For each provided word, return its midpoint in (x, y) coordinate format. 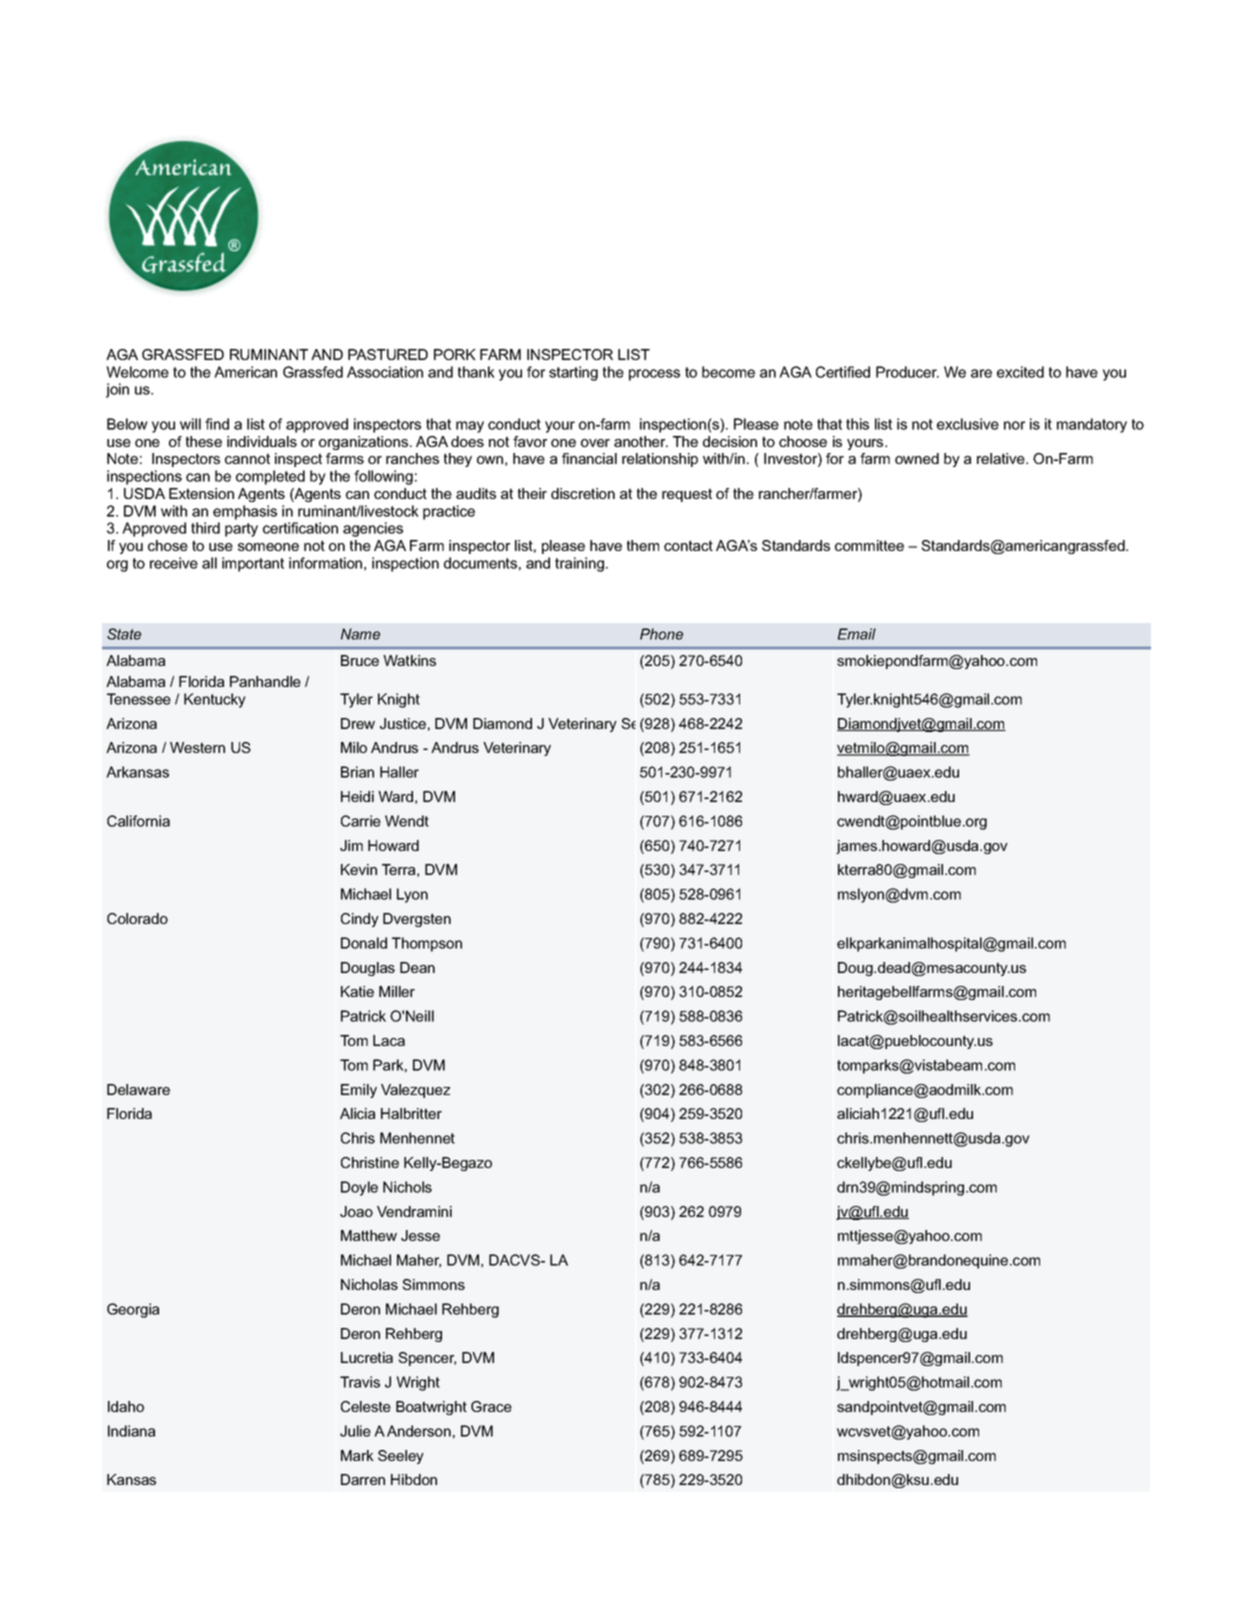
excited (1020, 372)
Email (856, 634)
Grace (491, 1406)
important (253, 564)
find (217, 424)
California (138, 821)
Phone (661, 634)
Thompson (427, 944)
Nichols (407, 1187)
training (579, 564)
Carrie (361, 821)
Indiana (131, 1431)
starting (573, 373)
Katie (357, 991)
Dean (417, 967)
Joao (356, 1211)
